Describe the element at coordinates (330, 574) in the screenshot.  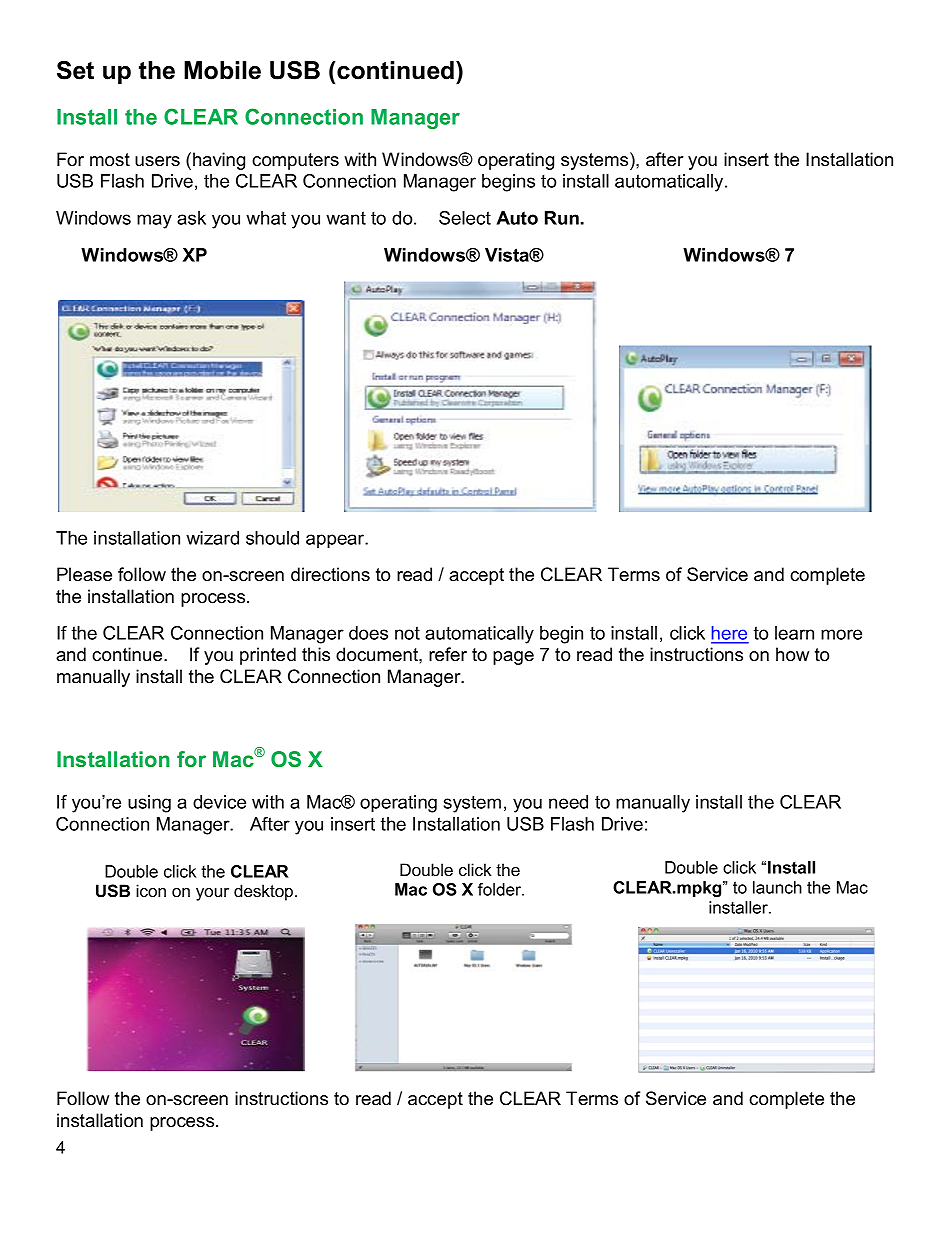
I see `directions` at that location.
